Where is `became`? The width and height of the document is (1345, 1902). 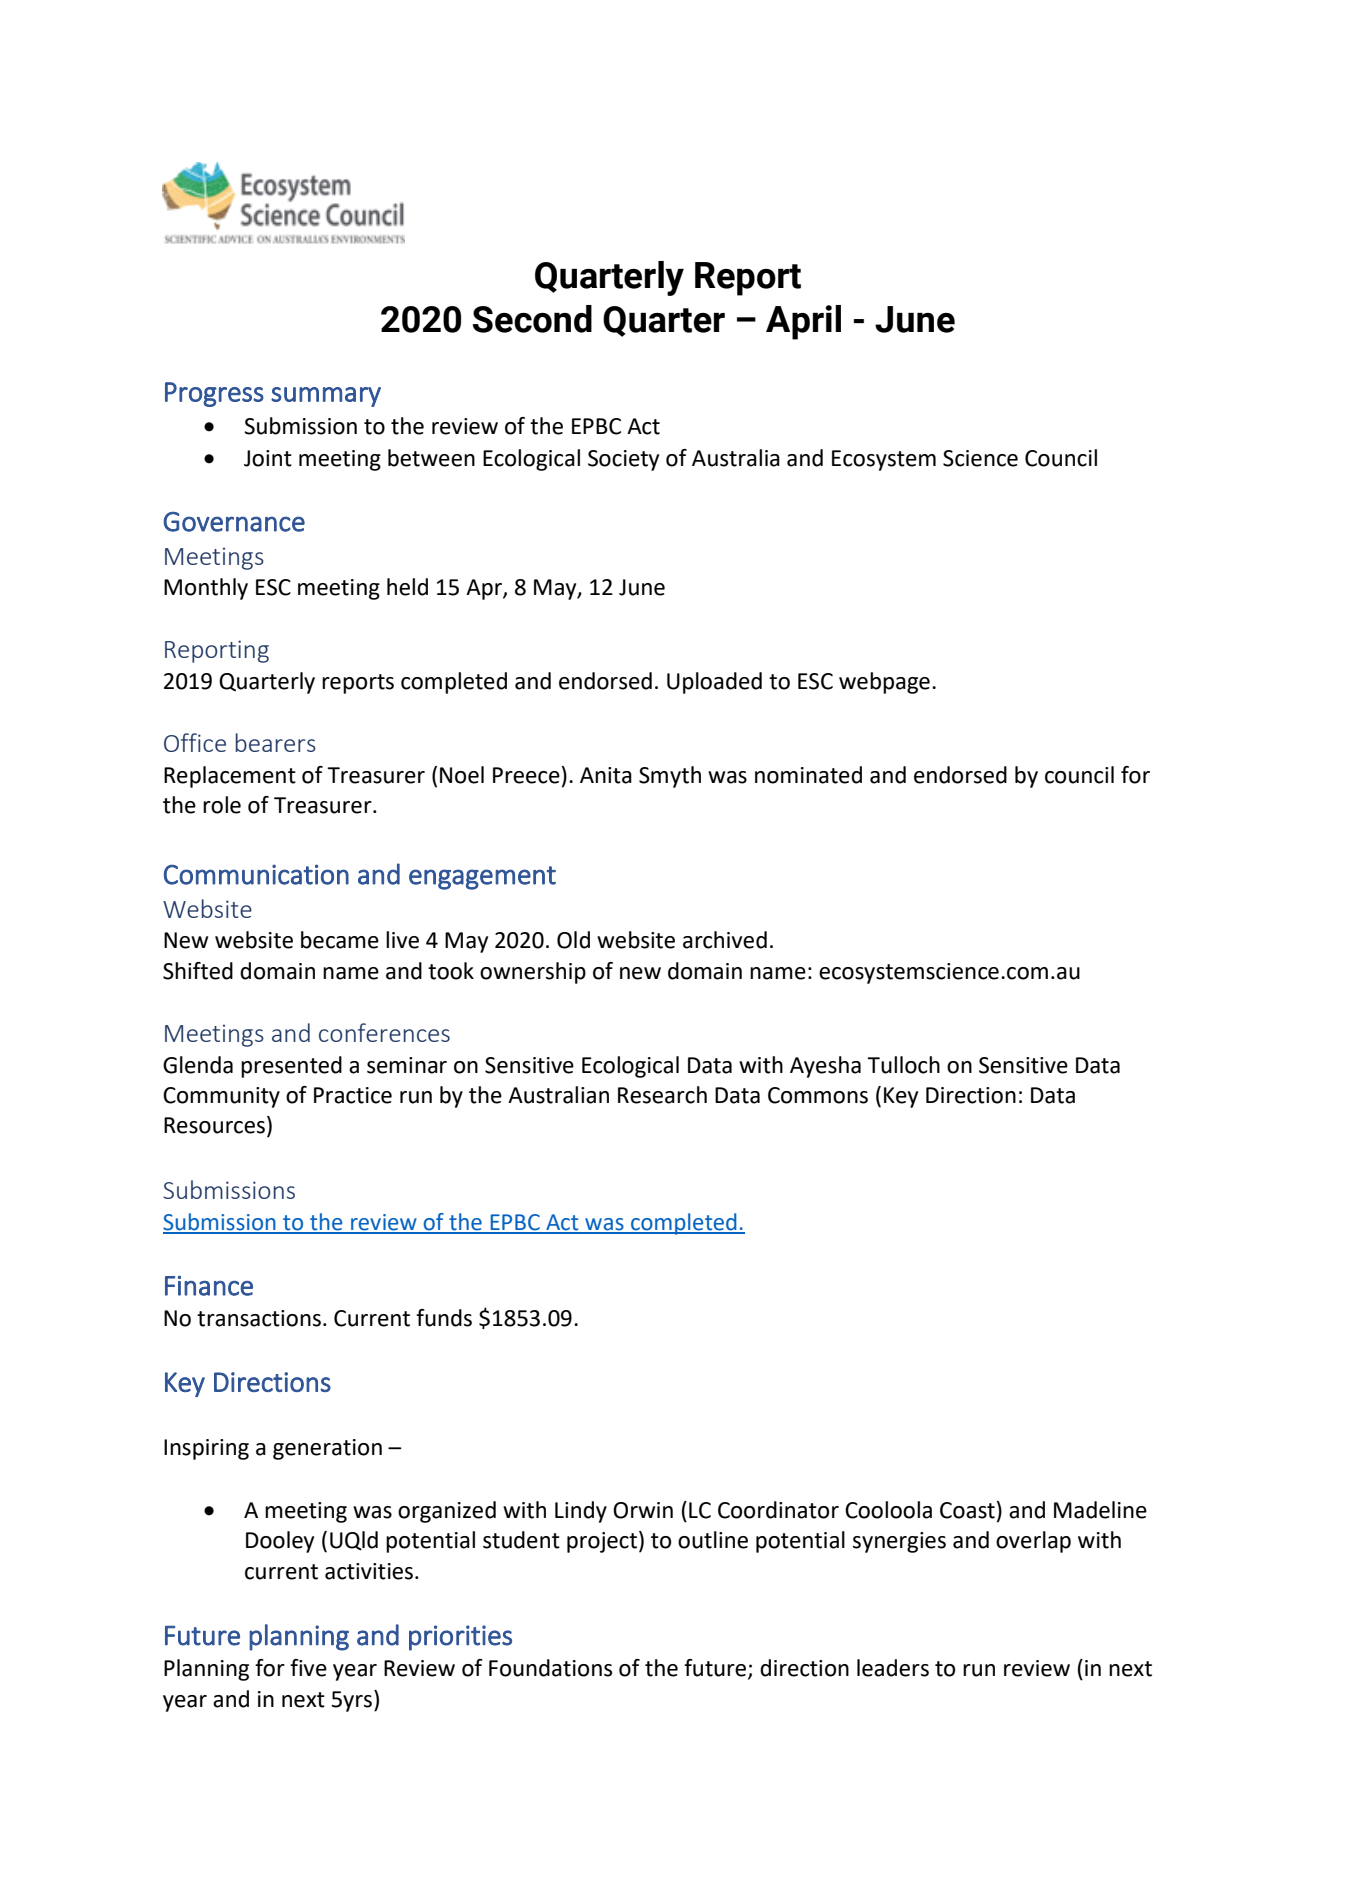
became is located at coordinates (340, 940).
